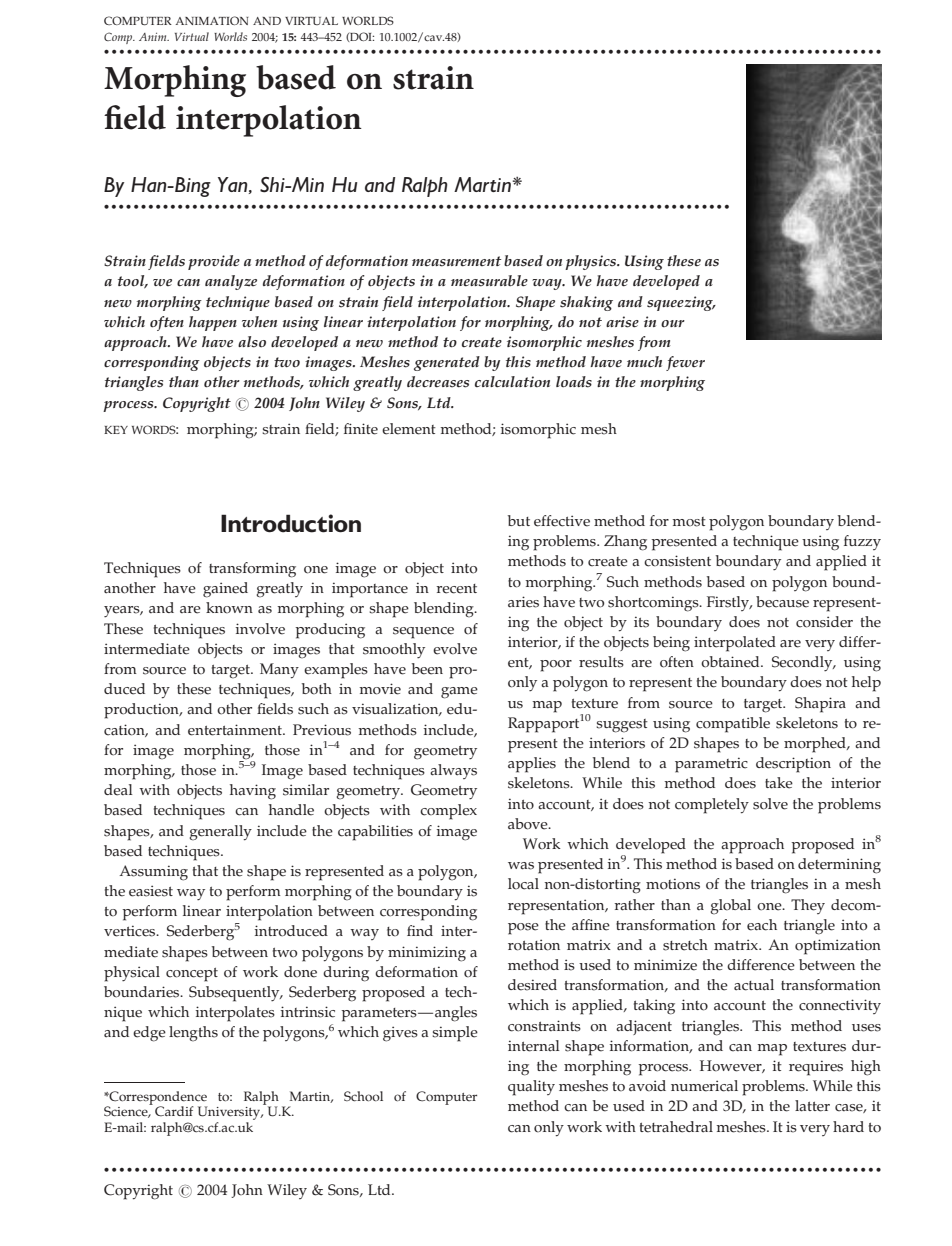 Image resolution: width=952 pixels, height=1246 pixels. Describe the element at coordinates (459, 693) in the image. I see `game` at that location.
